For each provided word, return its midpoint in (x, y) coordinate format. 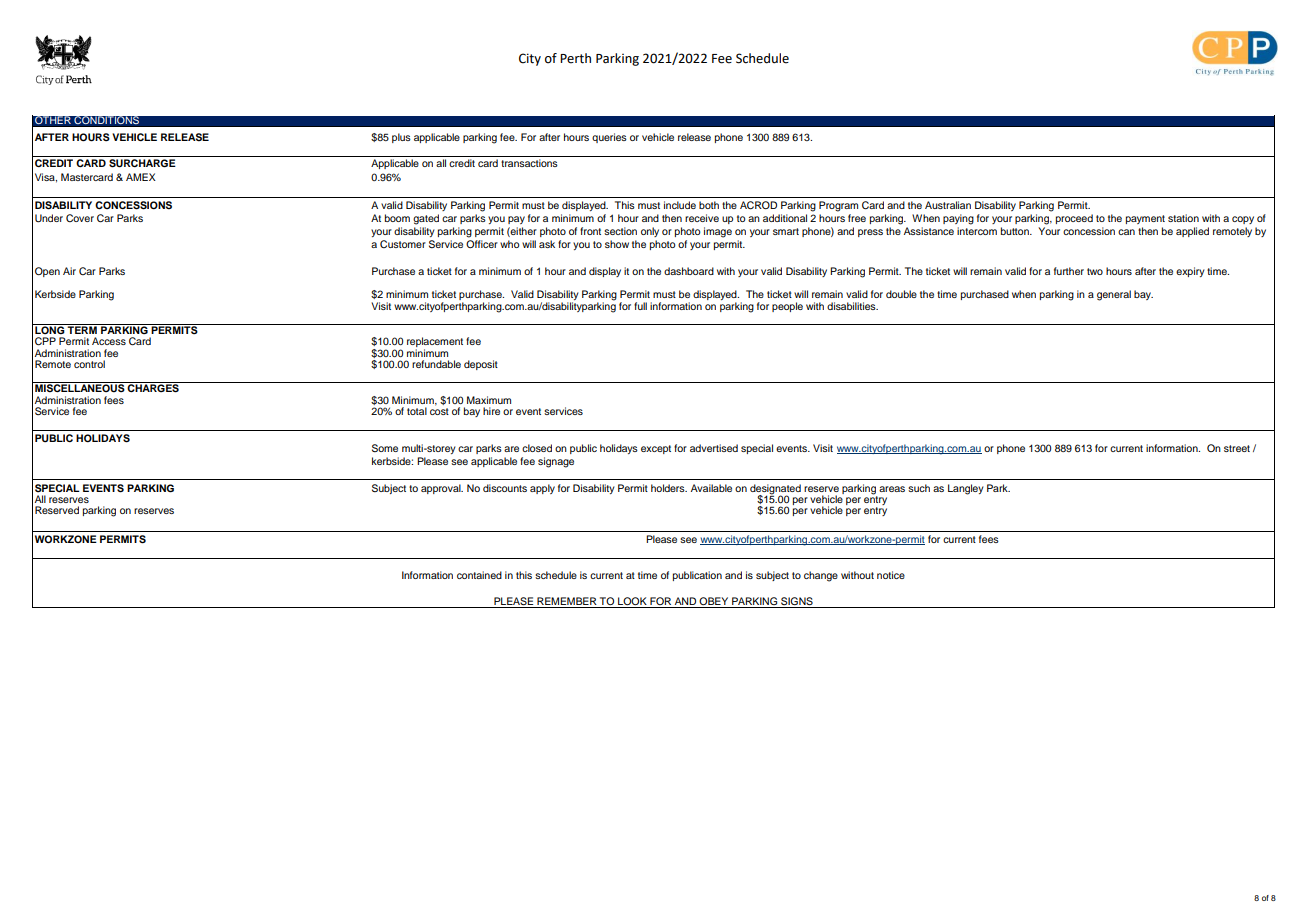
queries (609, 138)
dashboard (689, 271)
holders (669, 488)
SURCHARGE (142, 163)
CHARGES (153, 387)
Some (385, 448)
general (1114, 295)
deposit (481, 365)
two (1095, 271)
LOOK (632, 601)
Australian (948, 205)
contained (479, 575)
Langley (966, 489)
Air (69, 271)
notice (891, 575)
